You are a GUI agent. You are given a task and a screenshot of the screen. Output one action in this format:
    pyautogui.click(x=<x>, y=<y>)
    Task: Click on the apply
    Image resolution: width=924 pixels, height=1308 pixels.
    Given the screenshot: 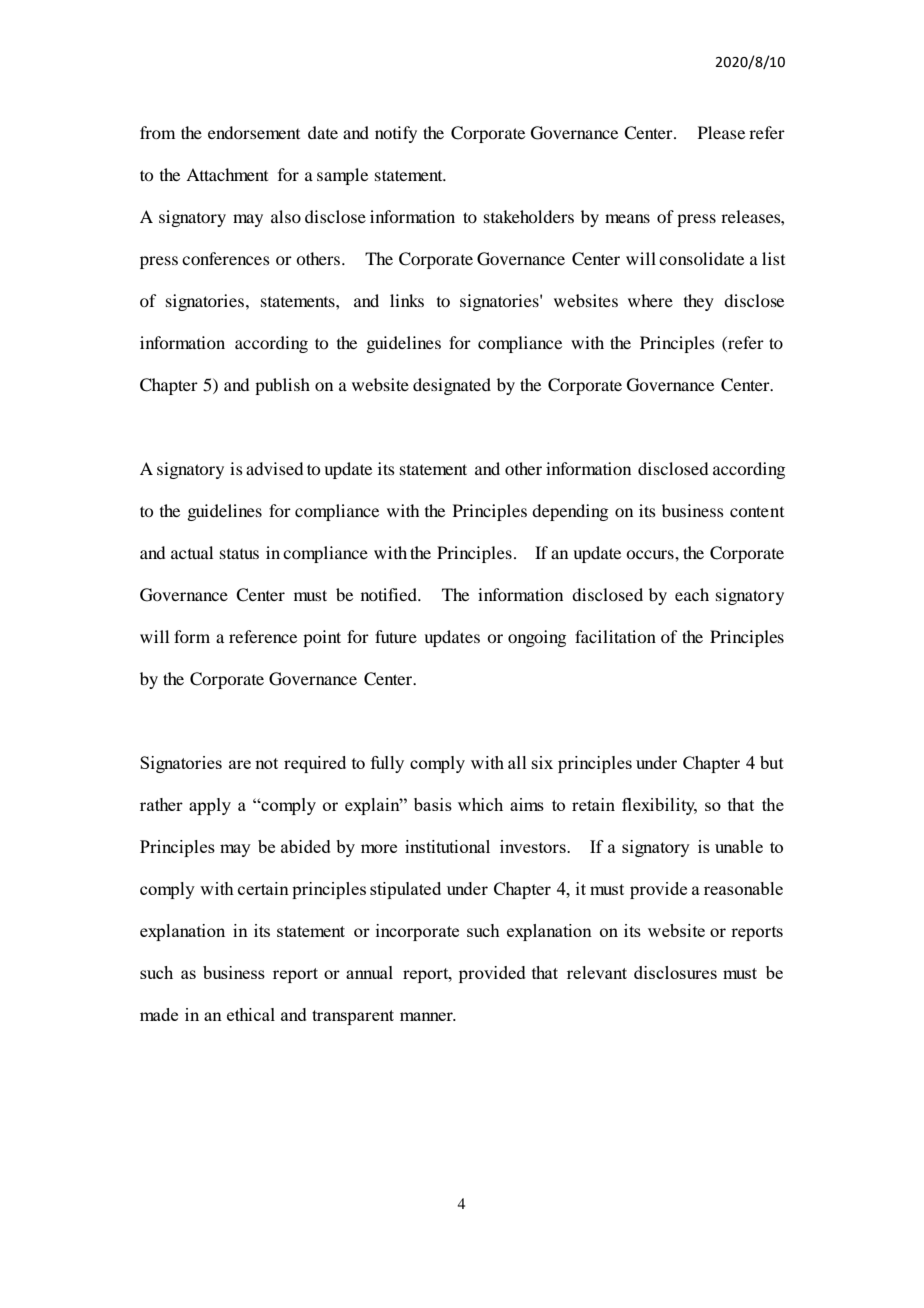 What is the action you would take?
    pyautogui.click(x=210, y=806)
